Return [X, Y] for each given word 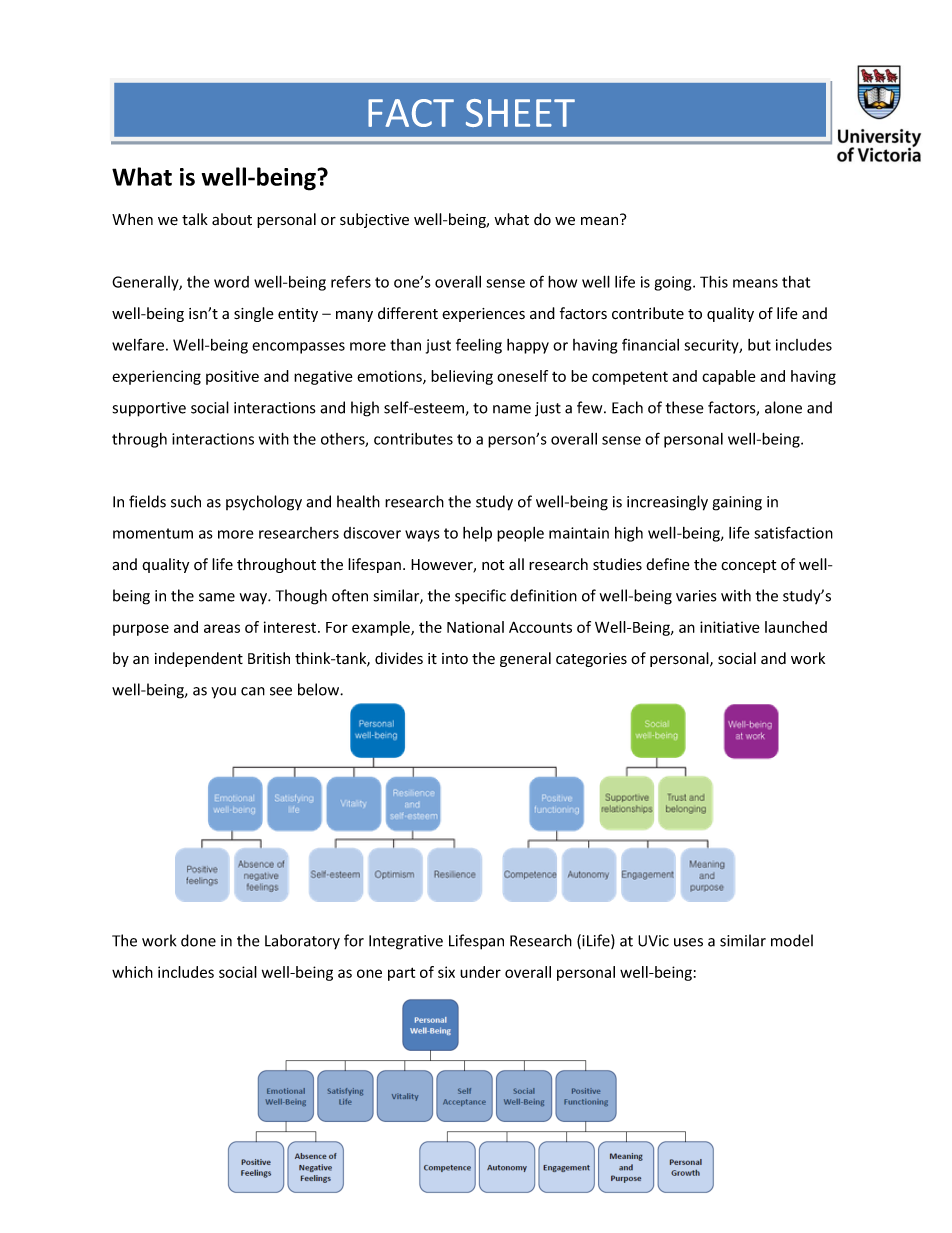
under [480, 972]
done [198, 940]
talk [195, 219]
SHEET [520, 113]
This [714, 281]
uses [688, 942]
